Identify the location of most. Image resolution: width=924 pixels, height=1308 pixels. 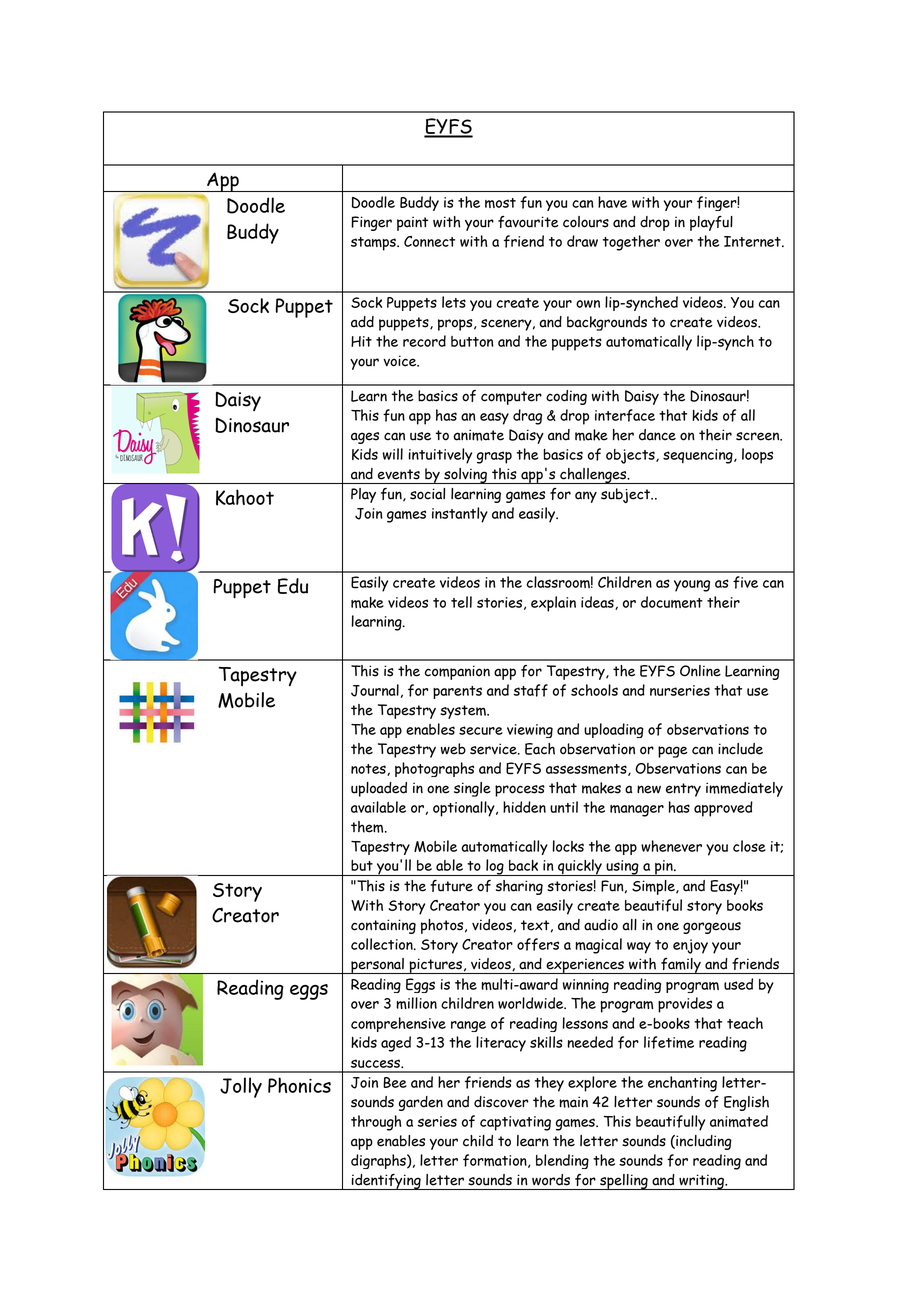
(500, 203).
